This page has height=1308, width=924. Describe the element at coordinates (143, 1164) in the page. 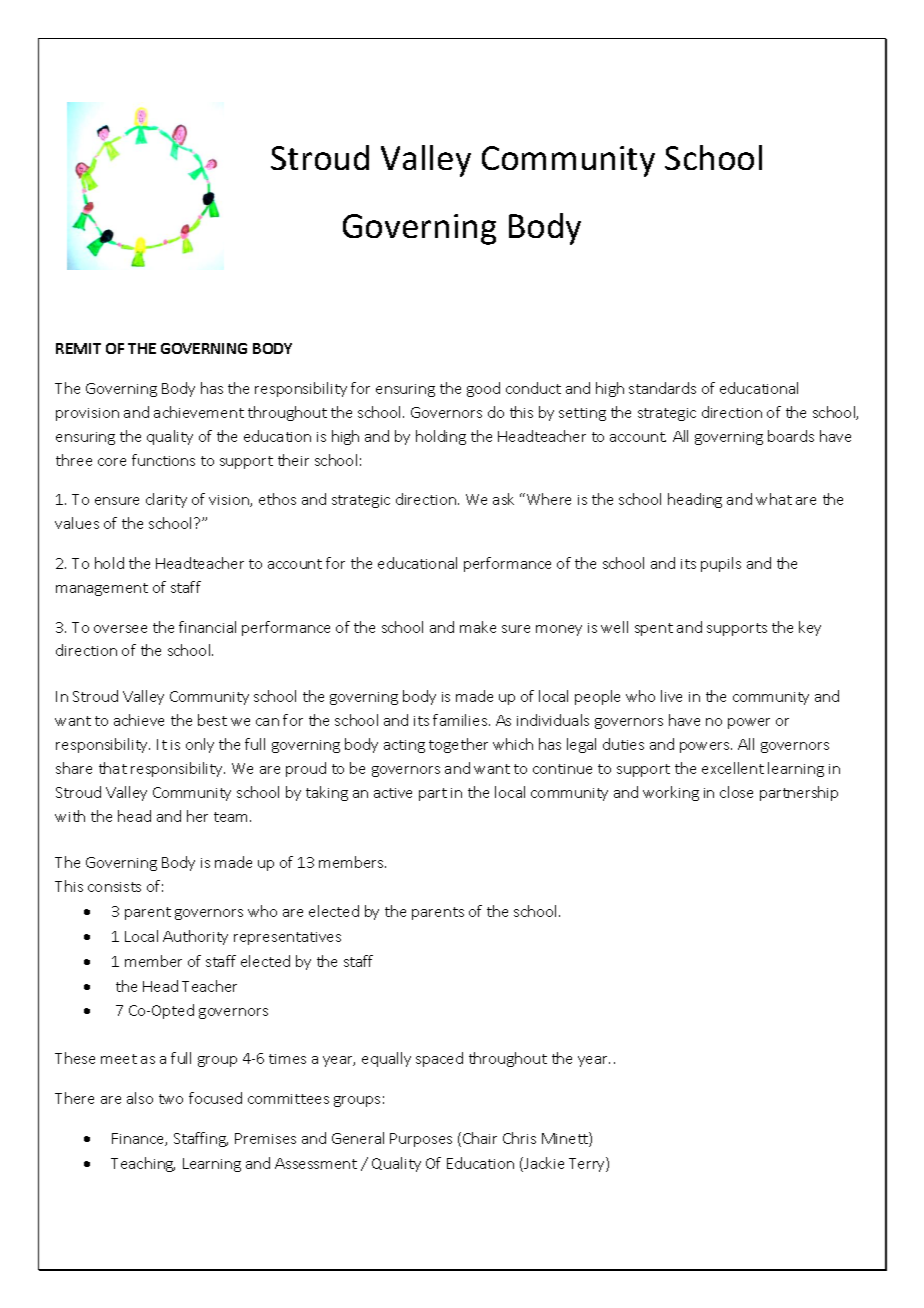

I see `Teaching` at that location.
